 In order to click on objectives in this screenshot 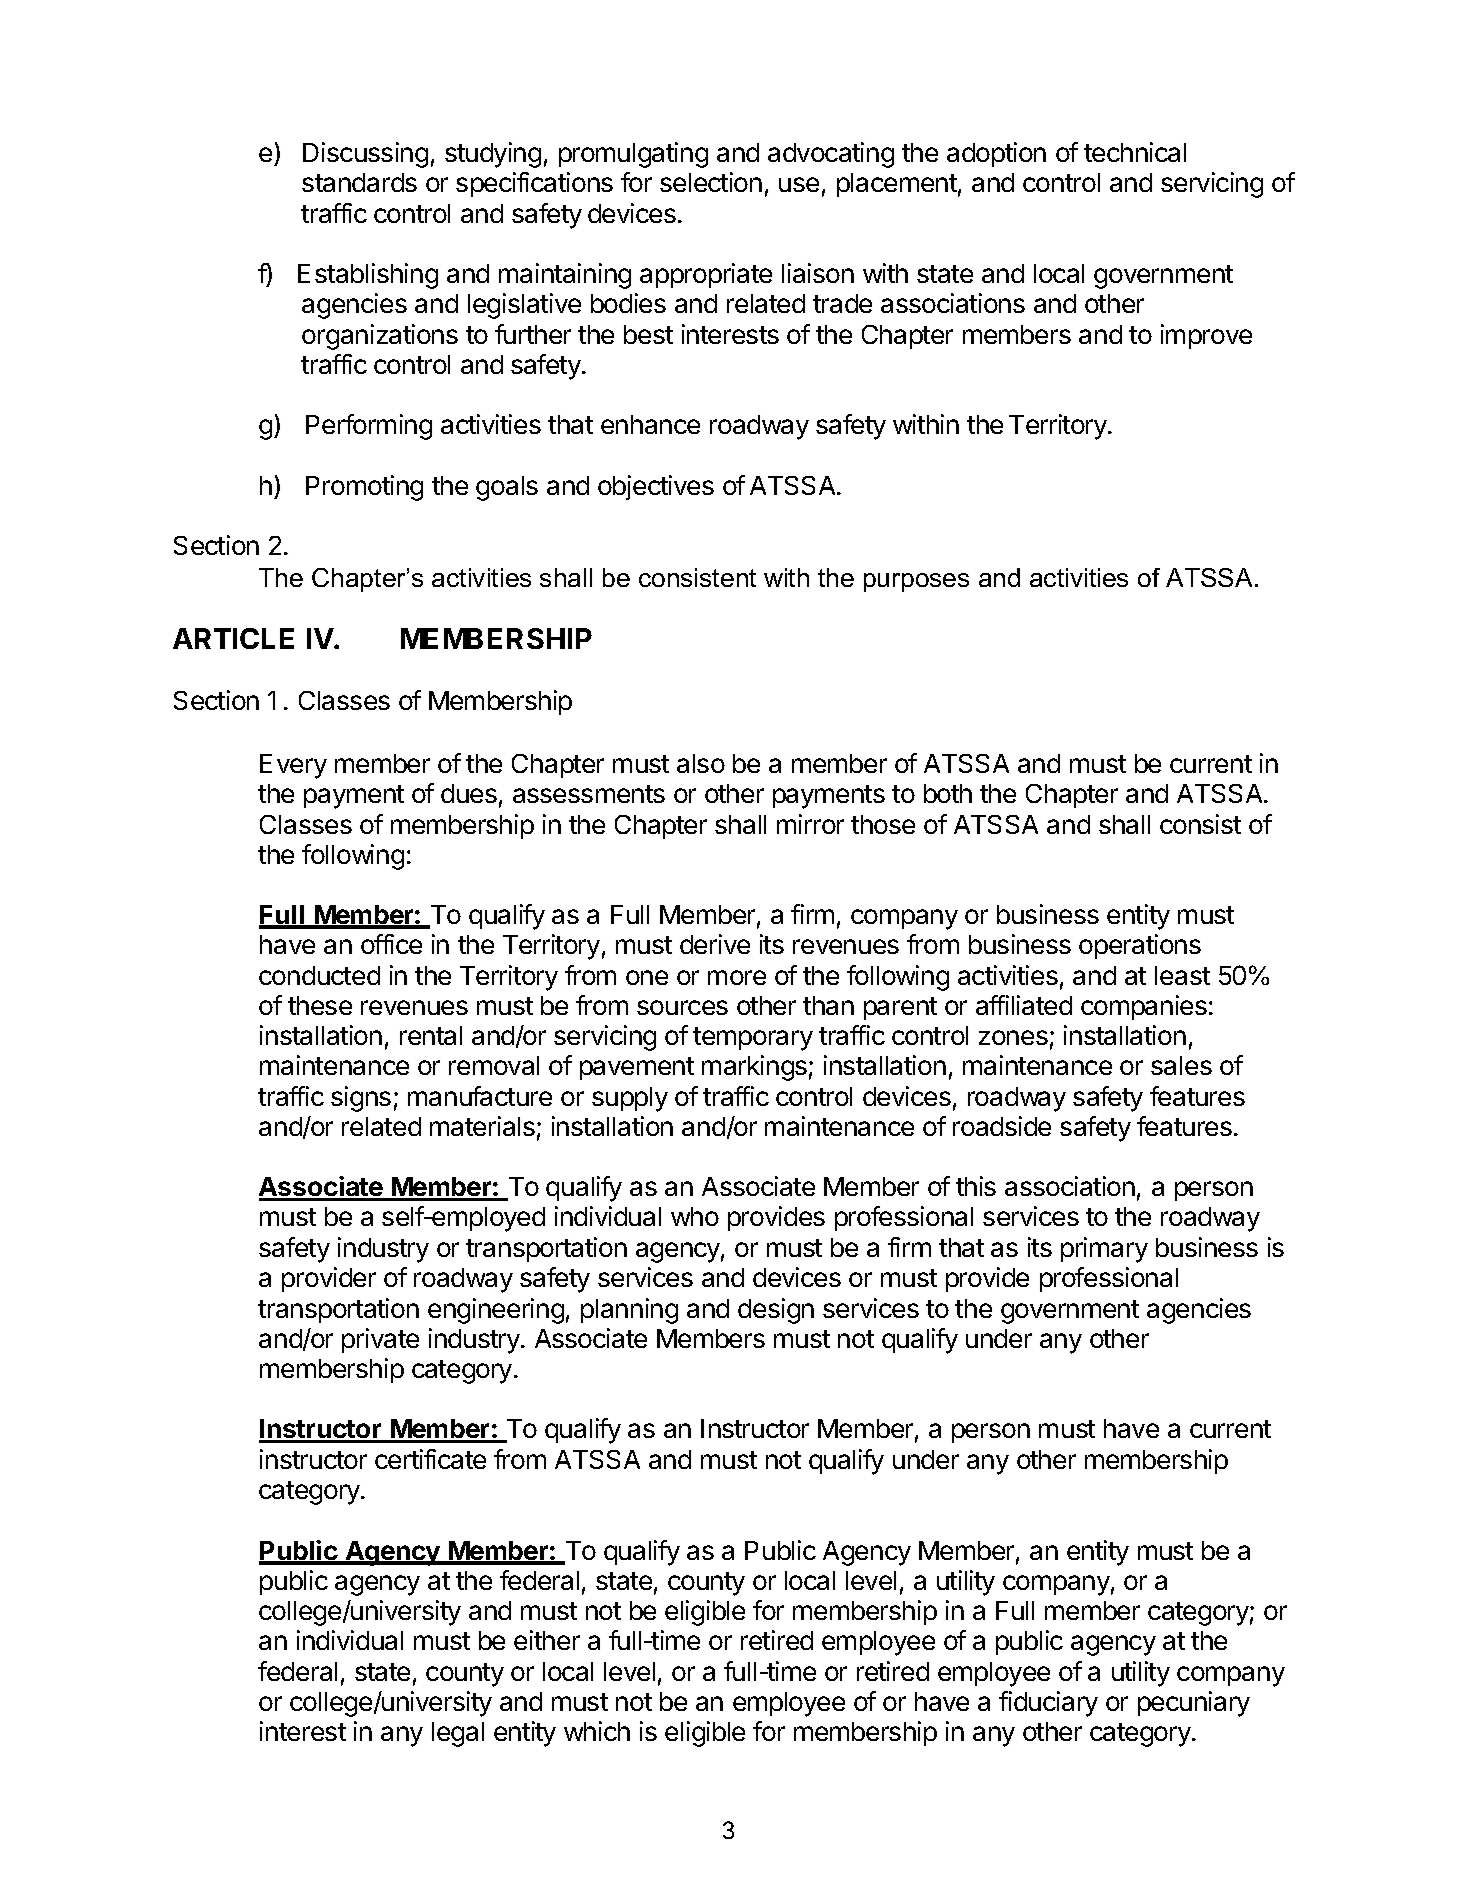, I will do `click(656, 487)`.
